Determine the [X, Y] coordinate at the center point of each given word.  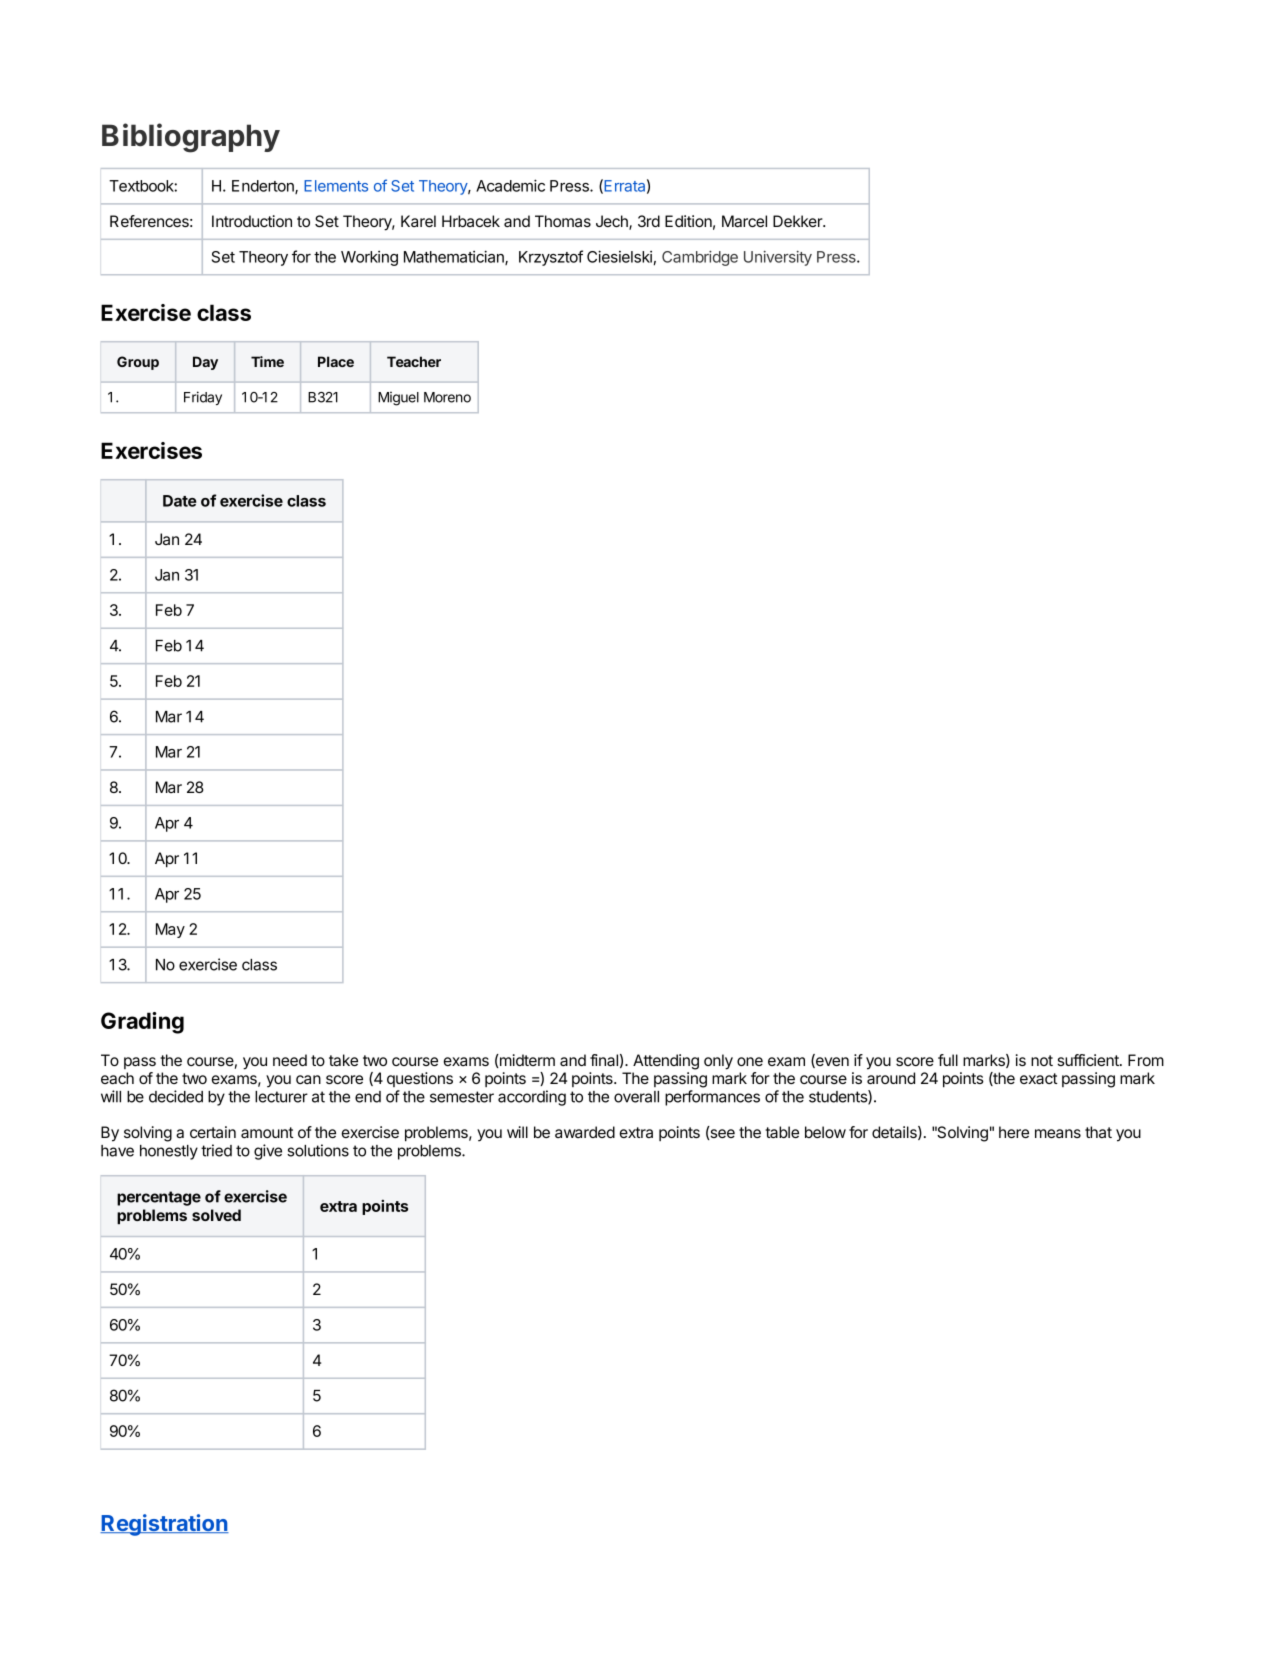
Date [180, 501]
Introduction [252, 221]
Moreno [447, 397]
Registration [164, 1525]
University [778, 258]
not [1042, 1060]
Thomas [563, 221]
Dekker [798, 221]
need [290, 1060]
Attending [666, 1062]
